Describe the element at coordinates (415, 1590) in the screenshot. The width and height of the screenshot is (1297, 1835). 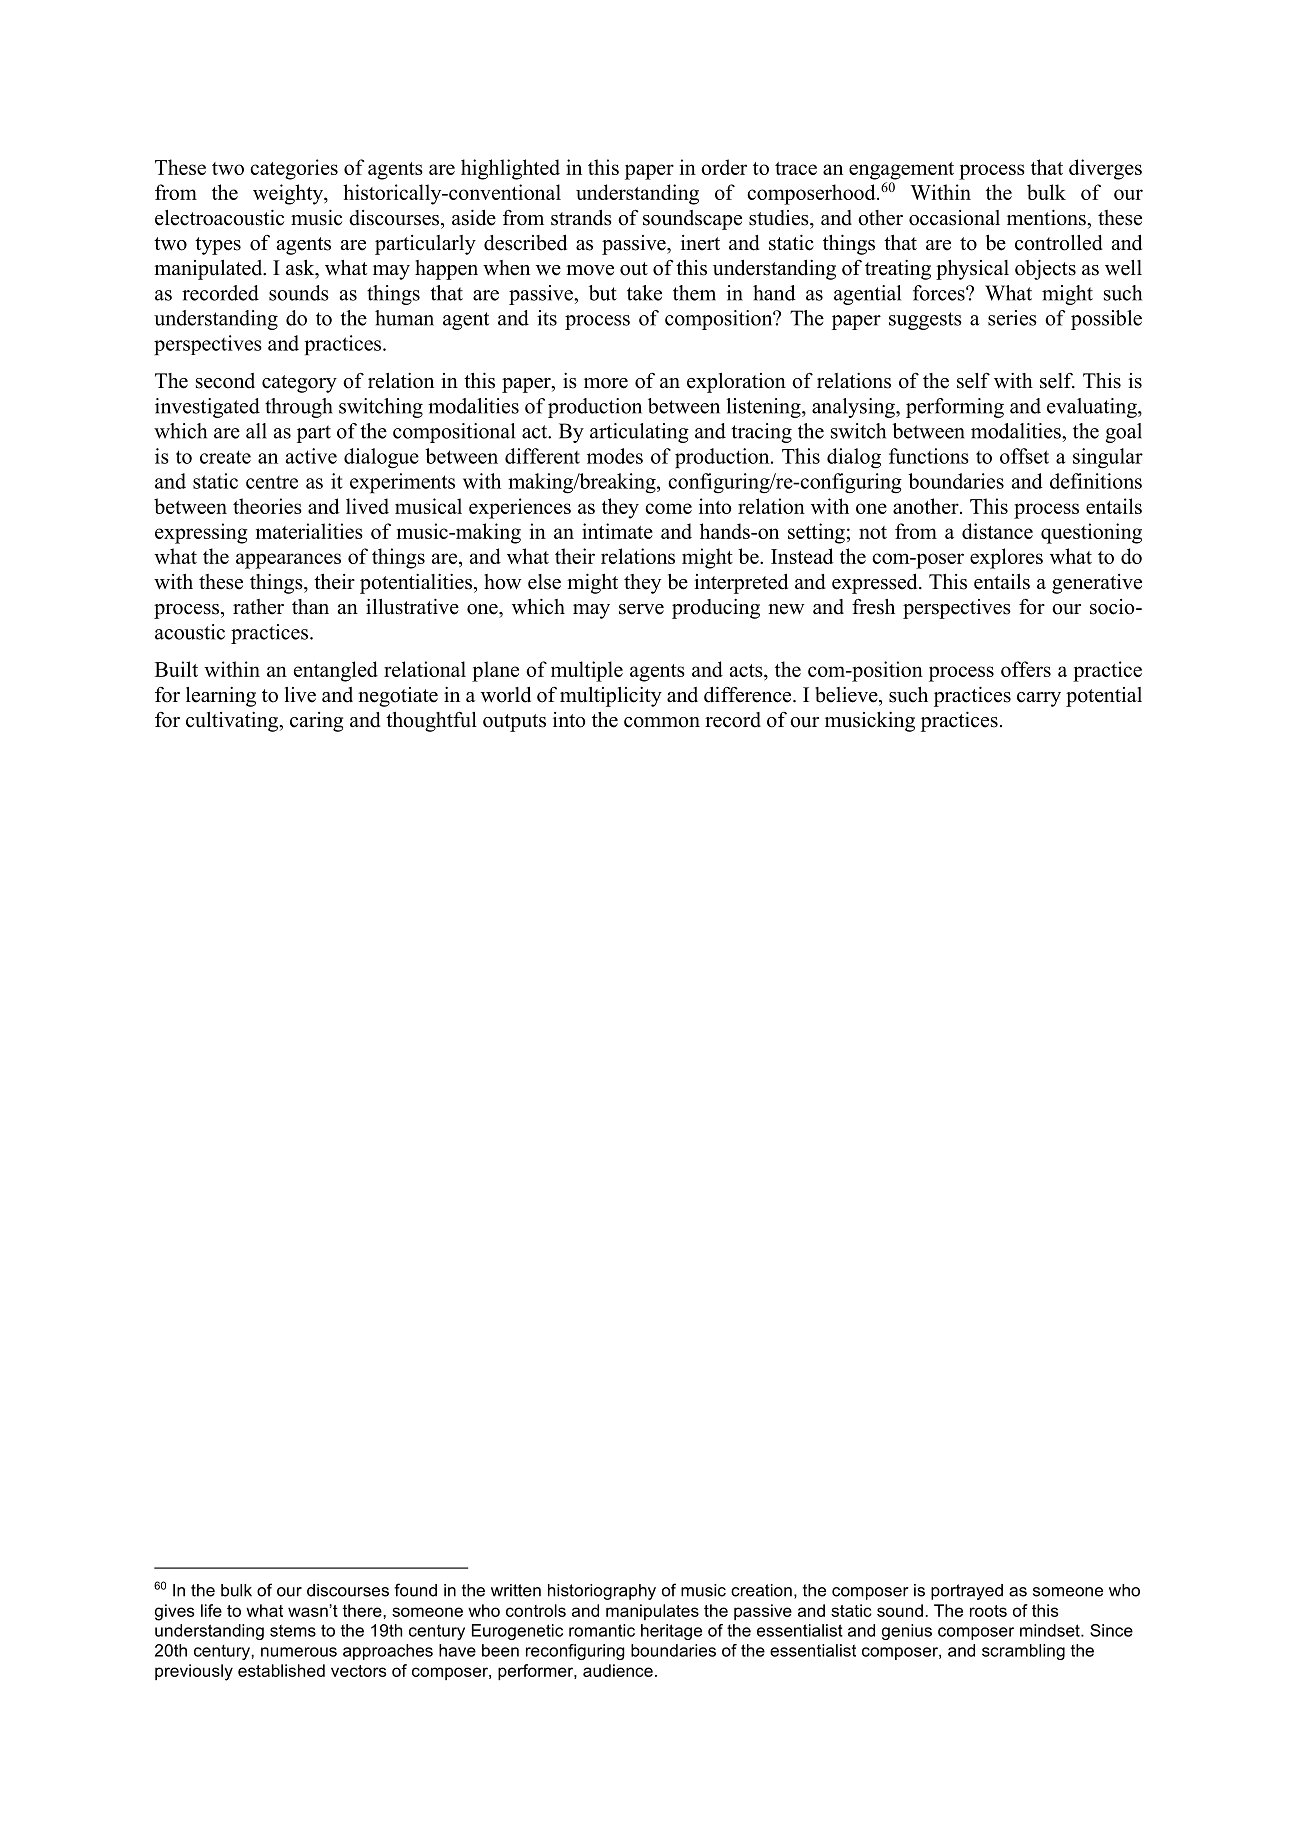
I see `found` at that location.
